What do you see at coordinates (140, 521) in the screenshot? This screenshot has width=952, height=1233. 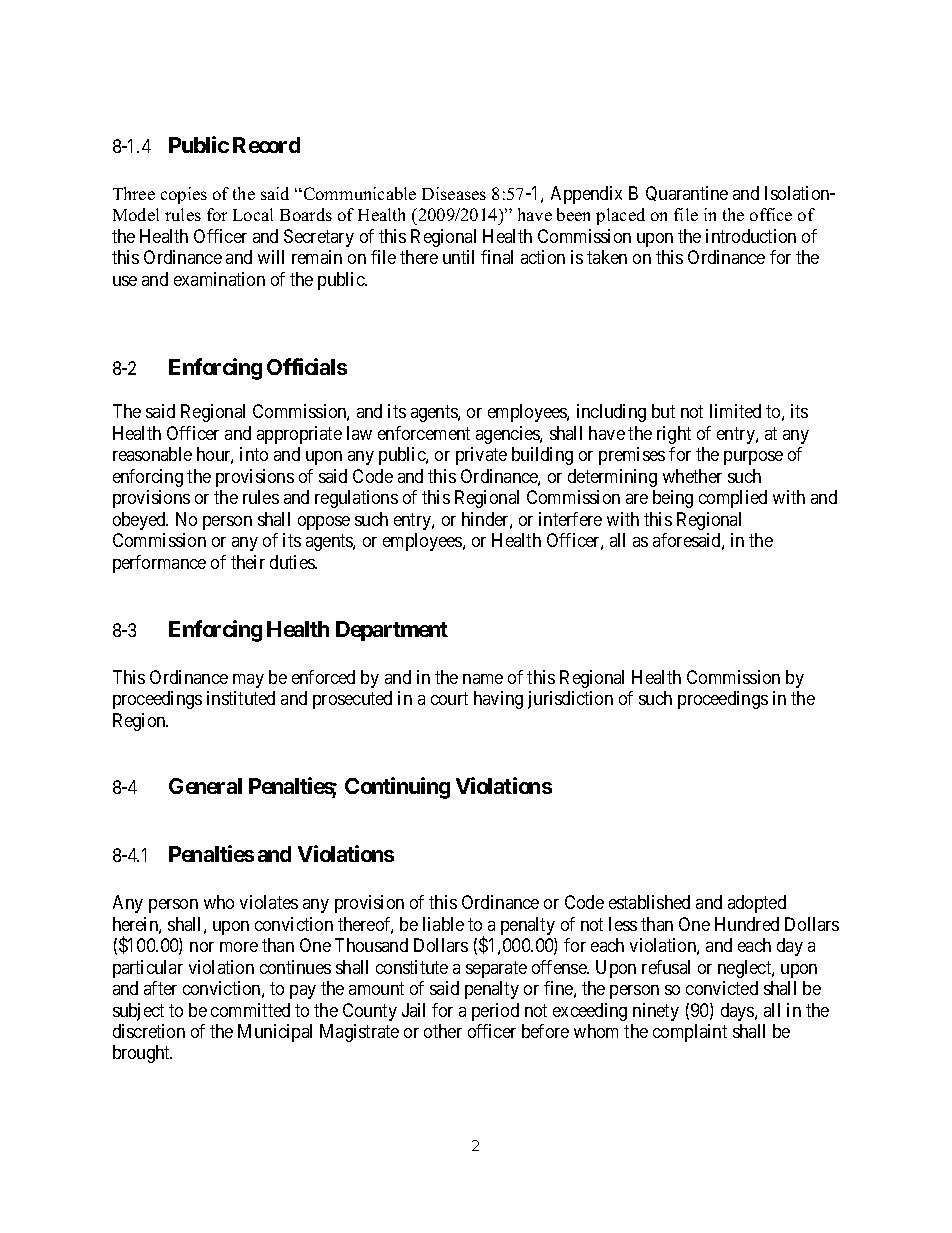 I see `obeyed` at bounding box center [140, 521].
